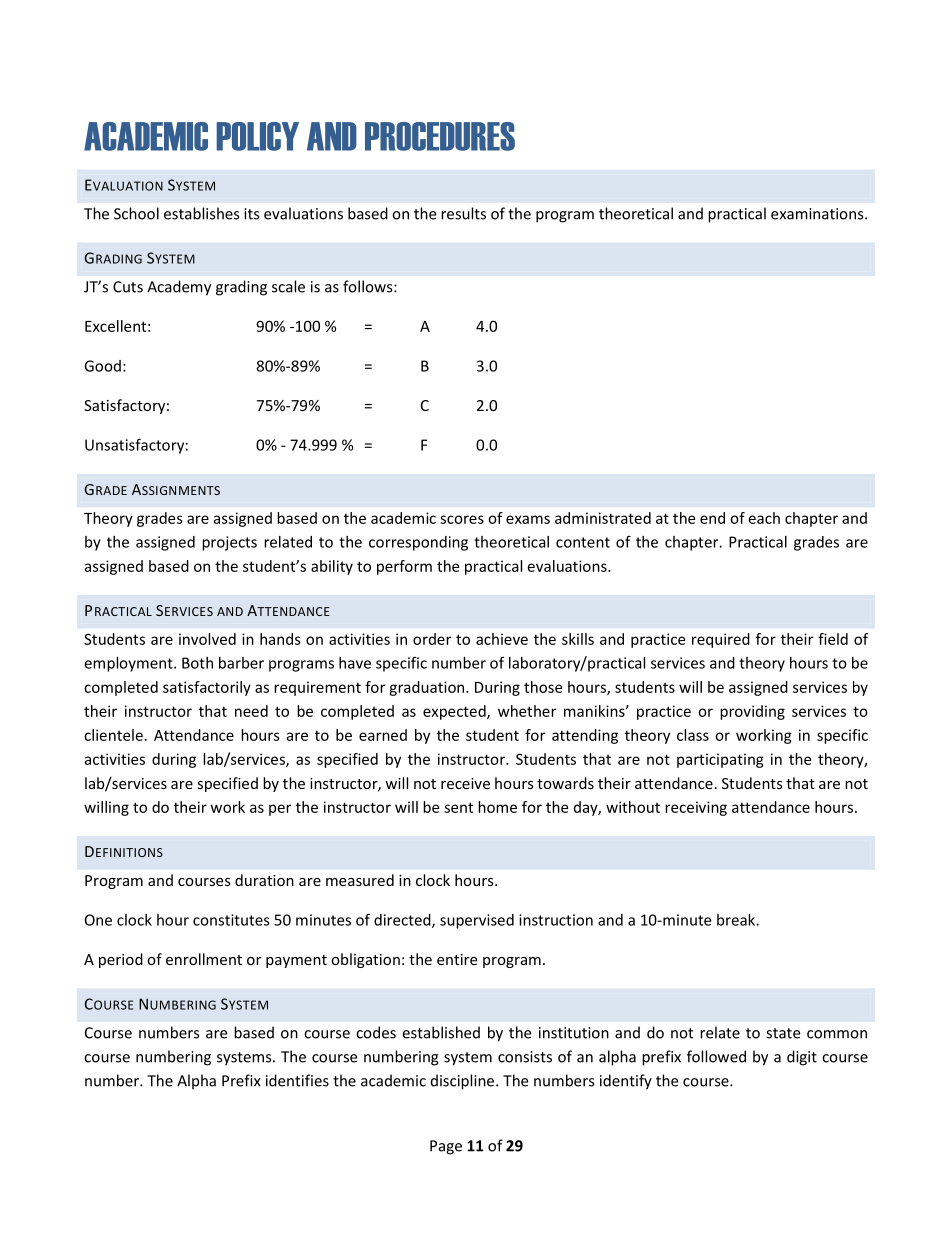 This page has width=952, height=1233. Describe the element at coordinates (818, 214) in the page. I see `examinations` at that location.
